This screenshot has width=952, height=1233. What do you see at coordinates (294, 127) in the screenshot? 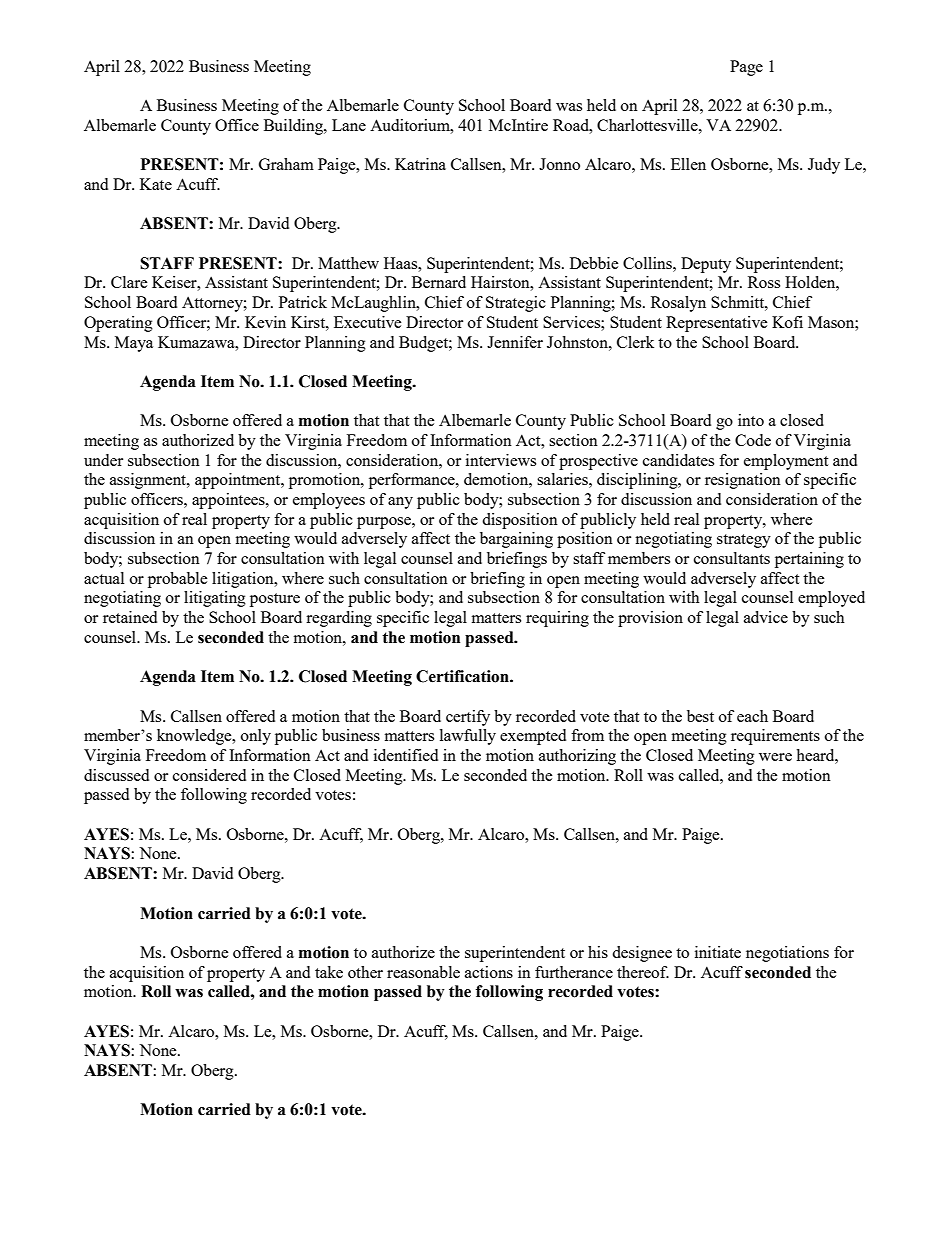
I see `Building` at bounding box center [294, 127].
